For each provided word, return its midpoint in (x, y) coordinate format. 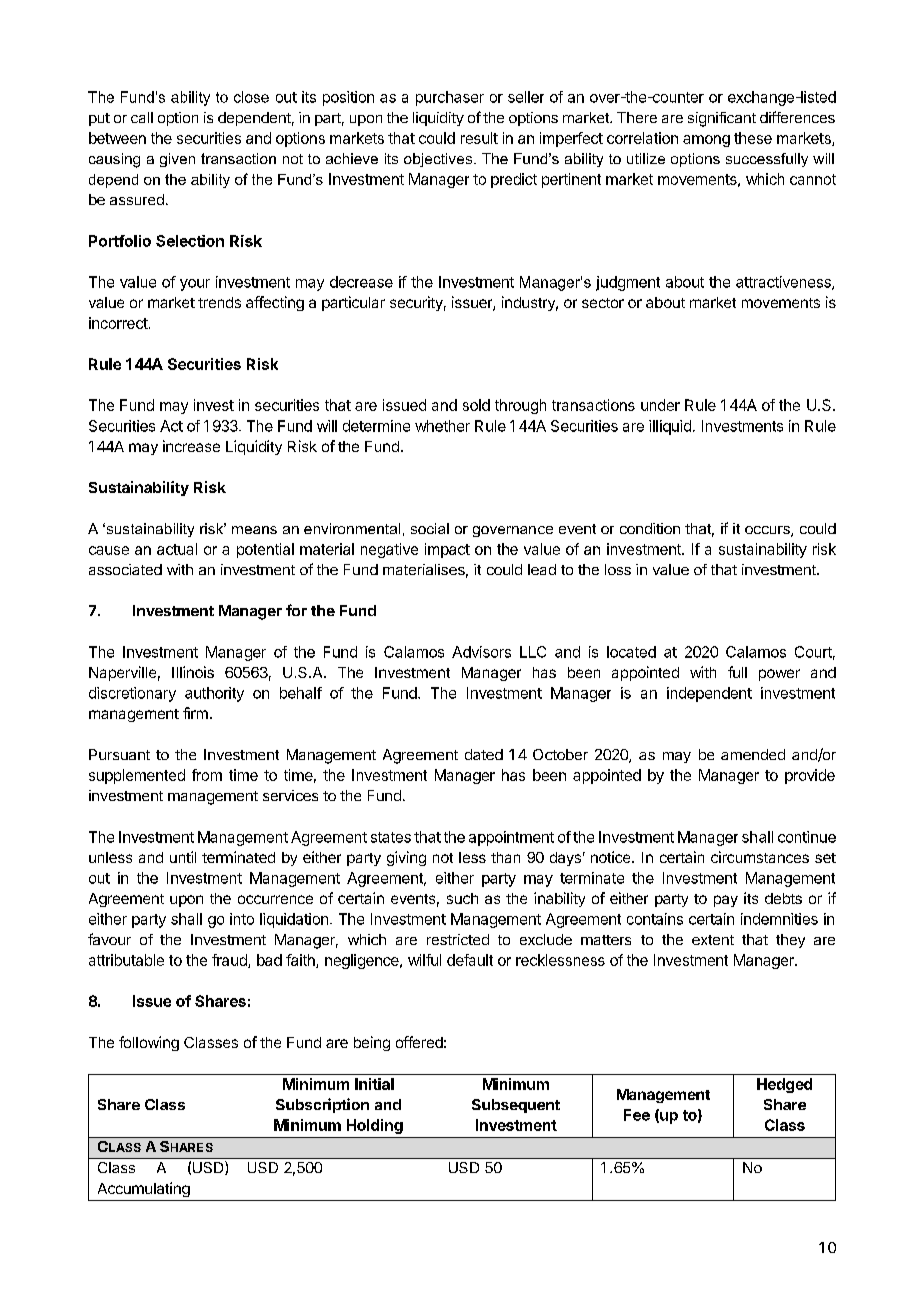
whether (442, 426)
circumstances (760, 857)
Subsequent (516, 1106)
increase (191, 446)
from (207, 775)
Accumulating (144, 1189)
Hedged (784, 1085)
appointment (511, 838)
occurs (768, 531)
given (177, 160)
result (479, 138)
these (753, 138)
